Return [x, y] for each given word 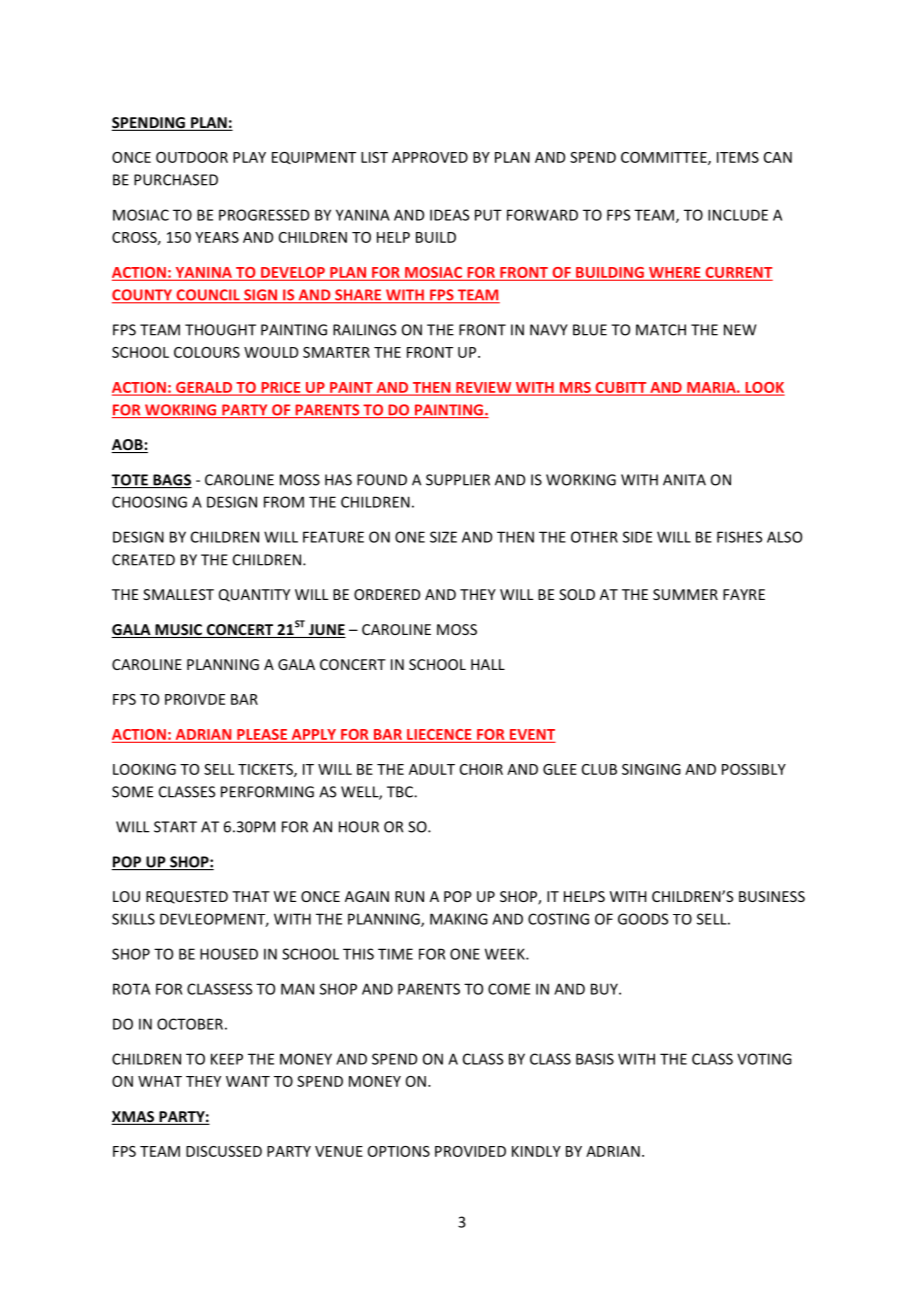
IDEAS [449, 215]
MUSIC [178, 631]
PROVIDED [470, 1151]
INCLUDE [738, 215]
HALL [488, 664]
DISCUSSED [224, 1151]
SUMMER [685, 594]
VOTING [764, 1059]
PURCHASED [176, 180]
